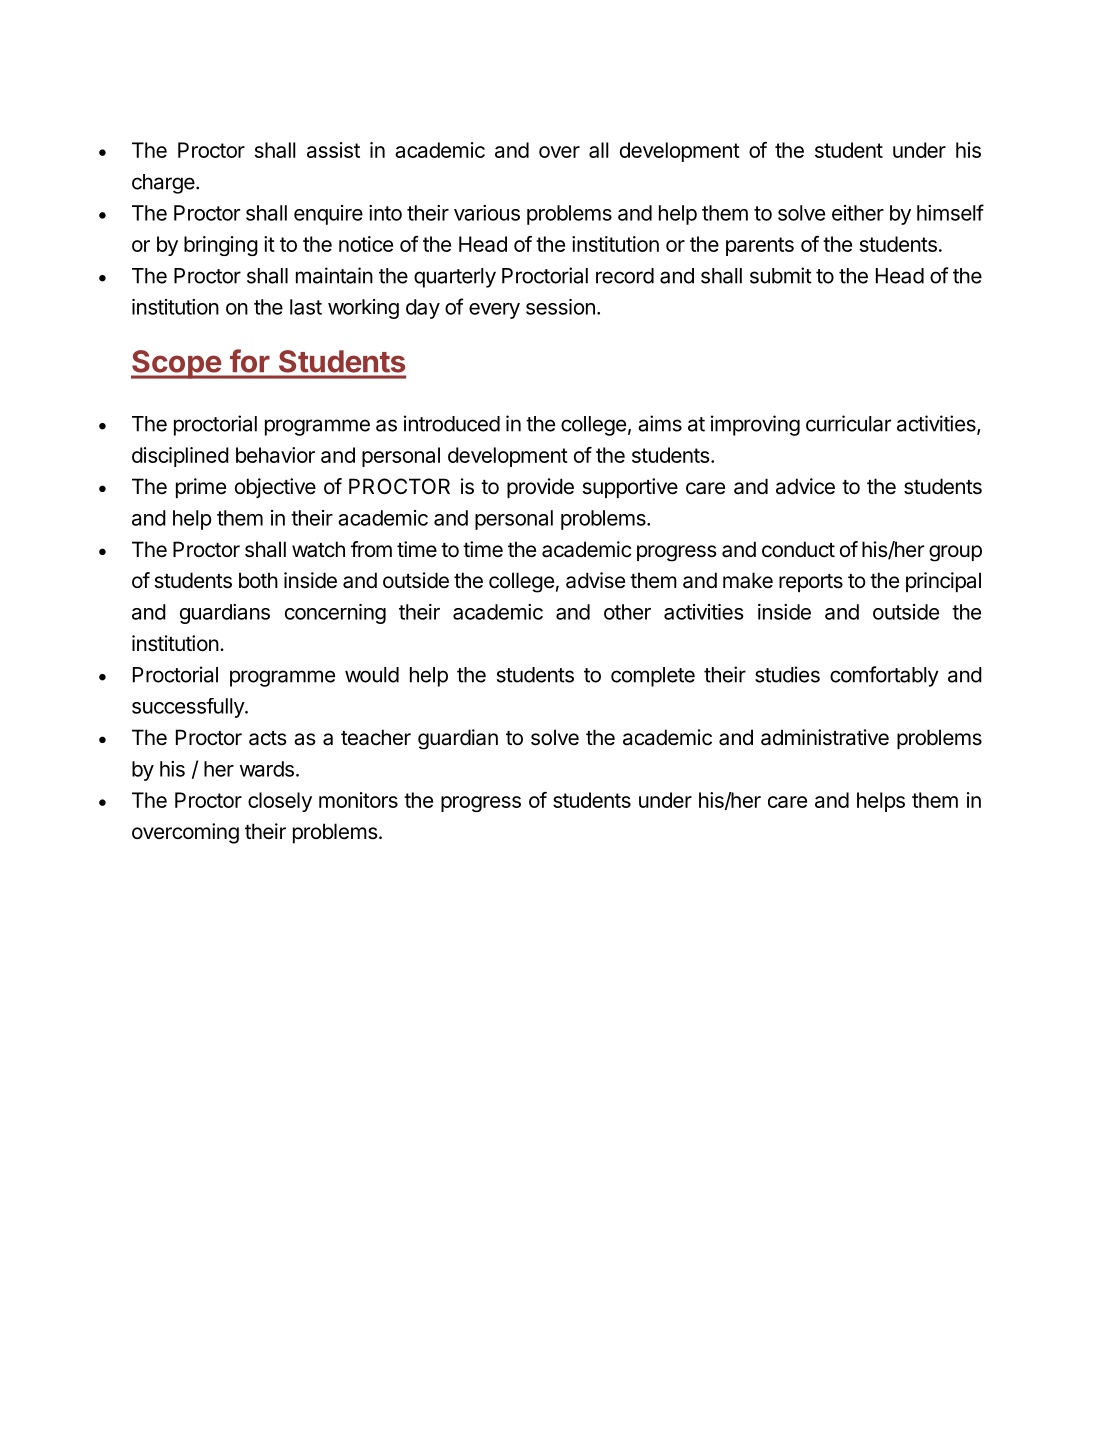 The height and width of the screenshot is (1440, 1113). Describe the element at coordinates (275, 488) in the screenshot. I see `objective` at that location.
